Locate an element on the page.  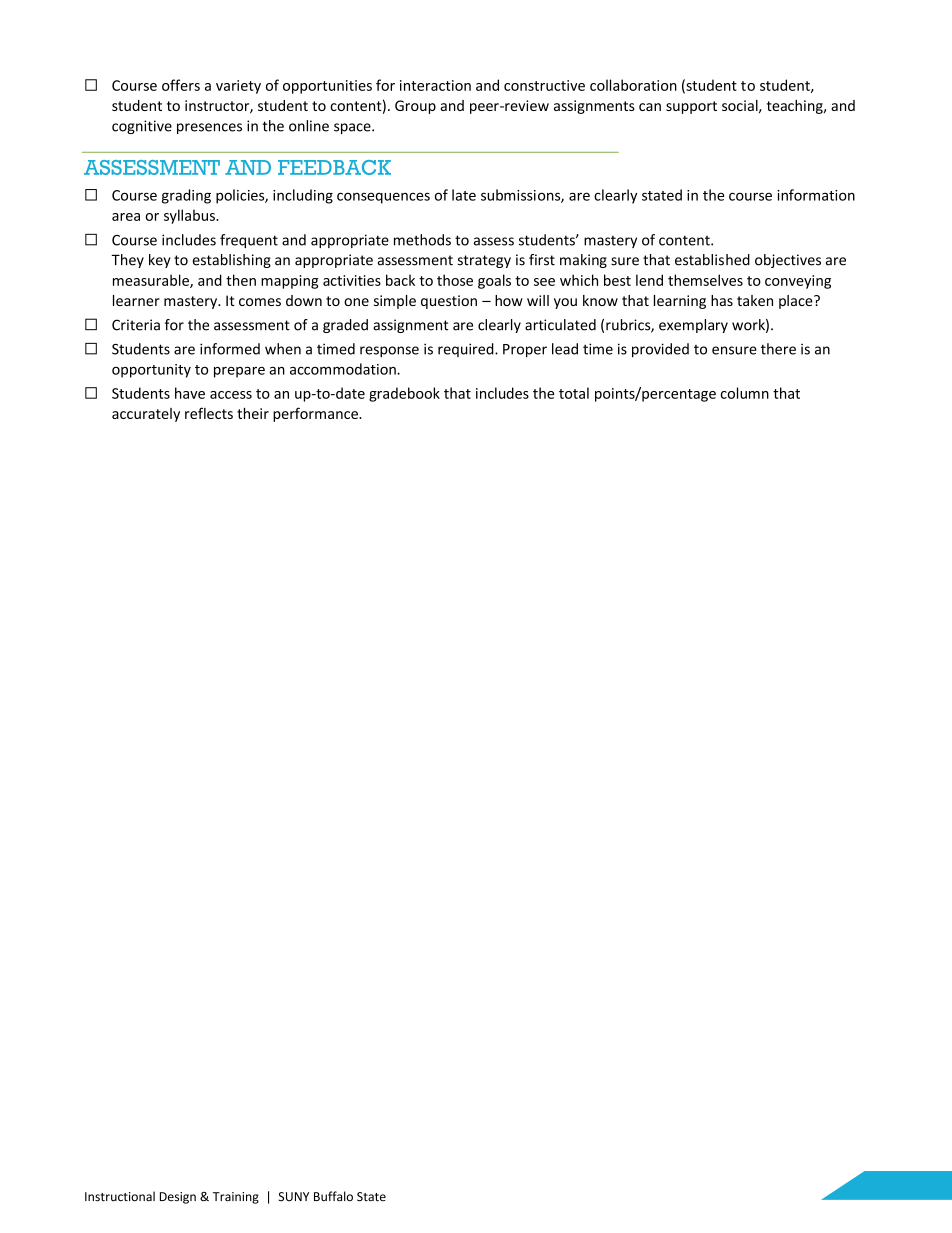
Training is located at coordinates (236, 1198).
